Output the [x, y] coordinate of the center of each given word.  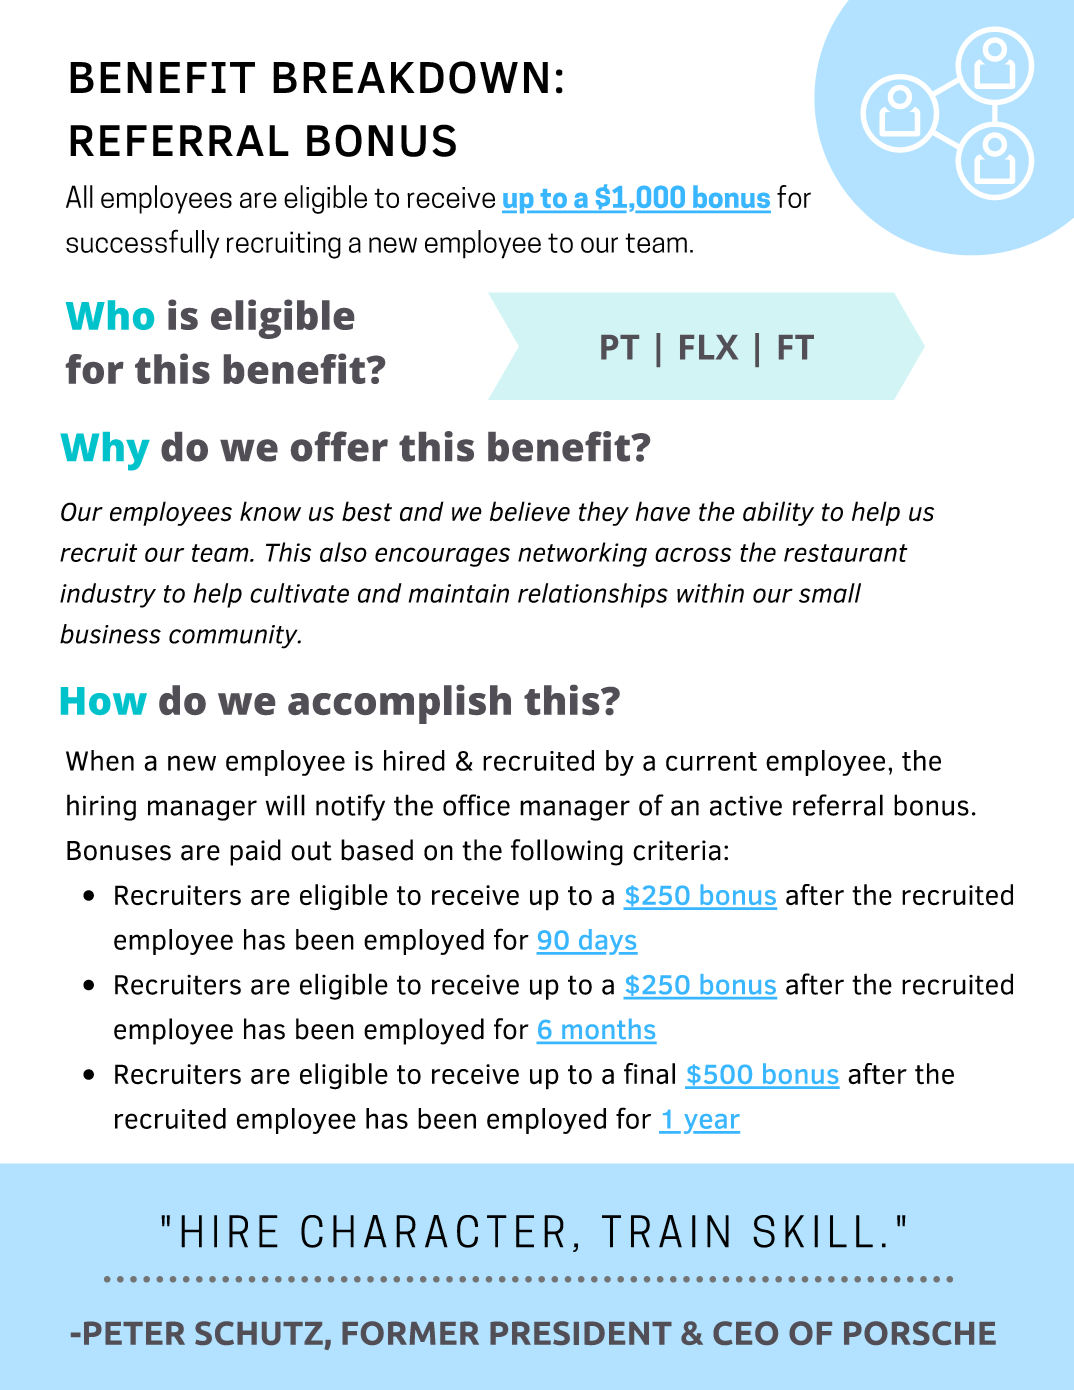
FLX [709, 347]
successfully [142, 244]
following [567, 852]
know [270, 511]
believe [530, 511]
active [746, 806]
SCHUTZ [259, 1333]
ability [778, 513]
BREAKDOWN [410, 77]
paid [255, 852]
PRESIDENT [581, 1333]
